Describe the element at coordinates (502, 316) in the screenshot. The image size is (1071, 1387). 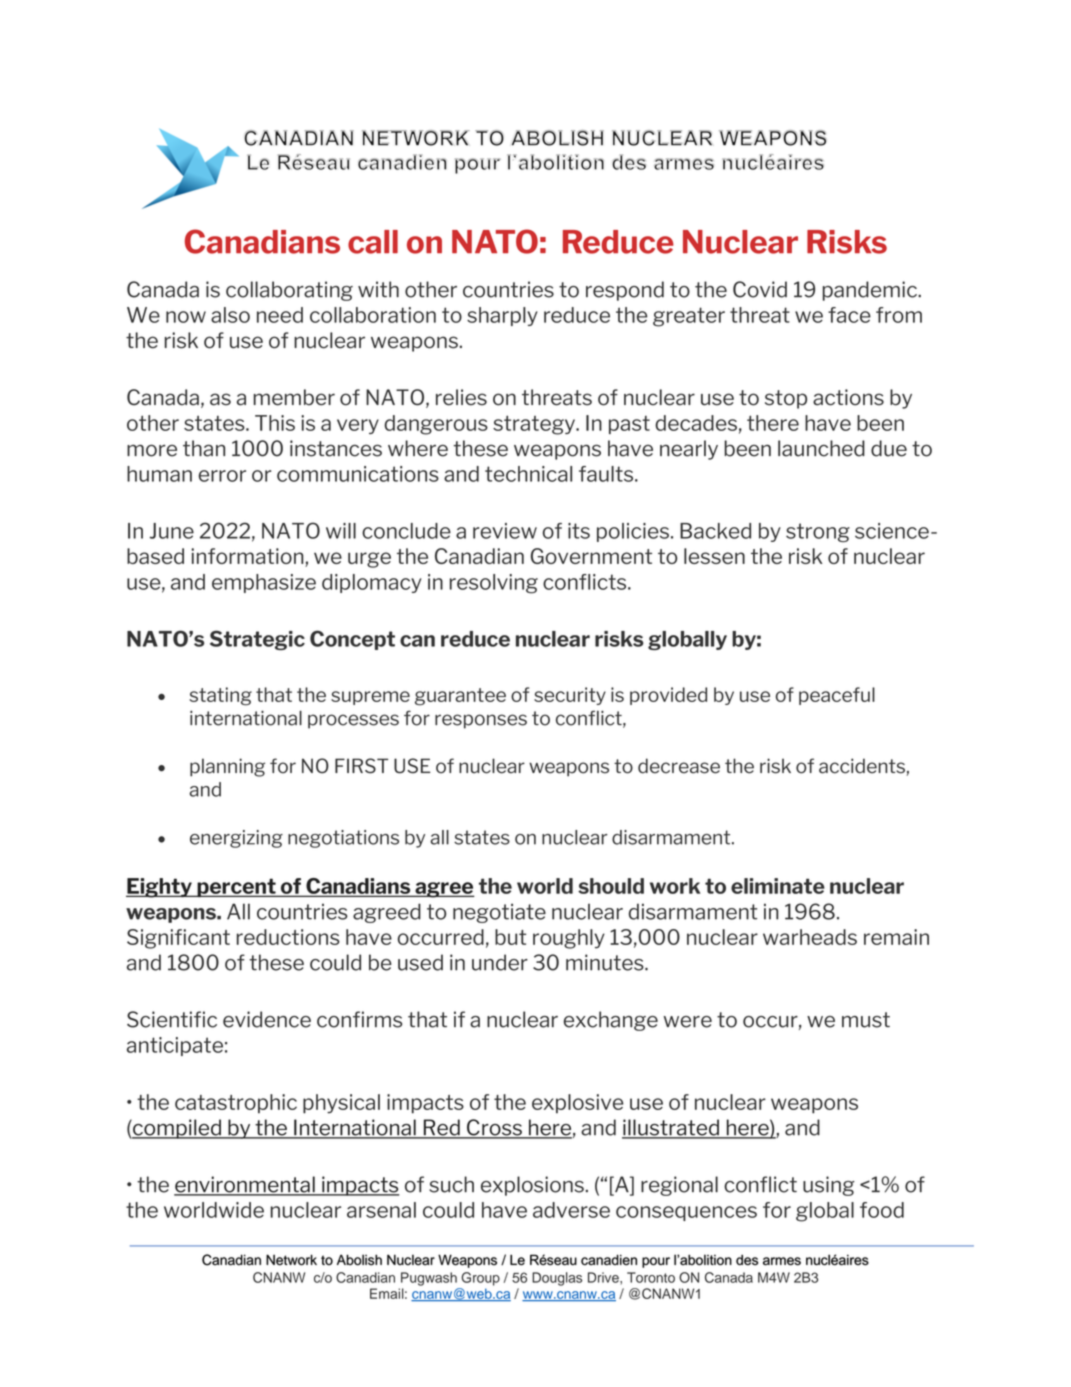
I see `sharply` at that location.
